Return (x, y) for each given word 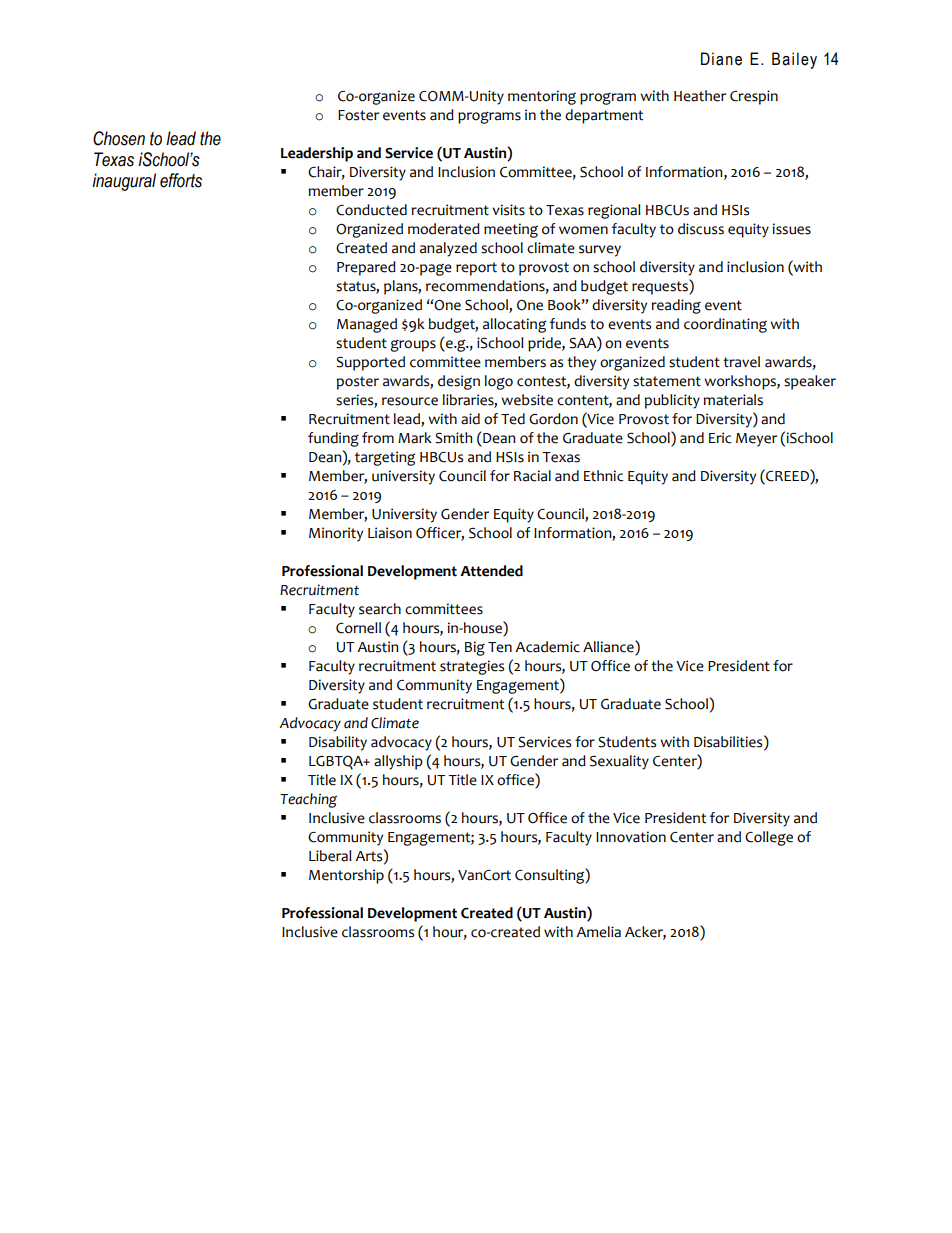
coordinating (725, 325)
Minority (336, 534)
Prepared (366, 268)
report (476, 269)
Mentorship (346, 876)
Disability (338, 743)
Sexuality (619, 762)
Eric (720, 438)
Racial (532, 476)
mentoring (542, 97)
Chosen (119, 138)
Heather (700, 96)
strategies (472, 667)
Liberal (330, 856)
